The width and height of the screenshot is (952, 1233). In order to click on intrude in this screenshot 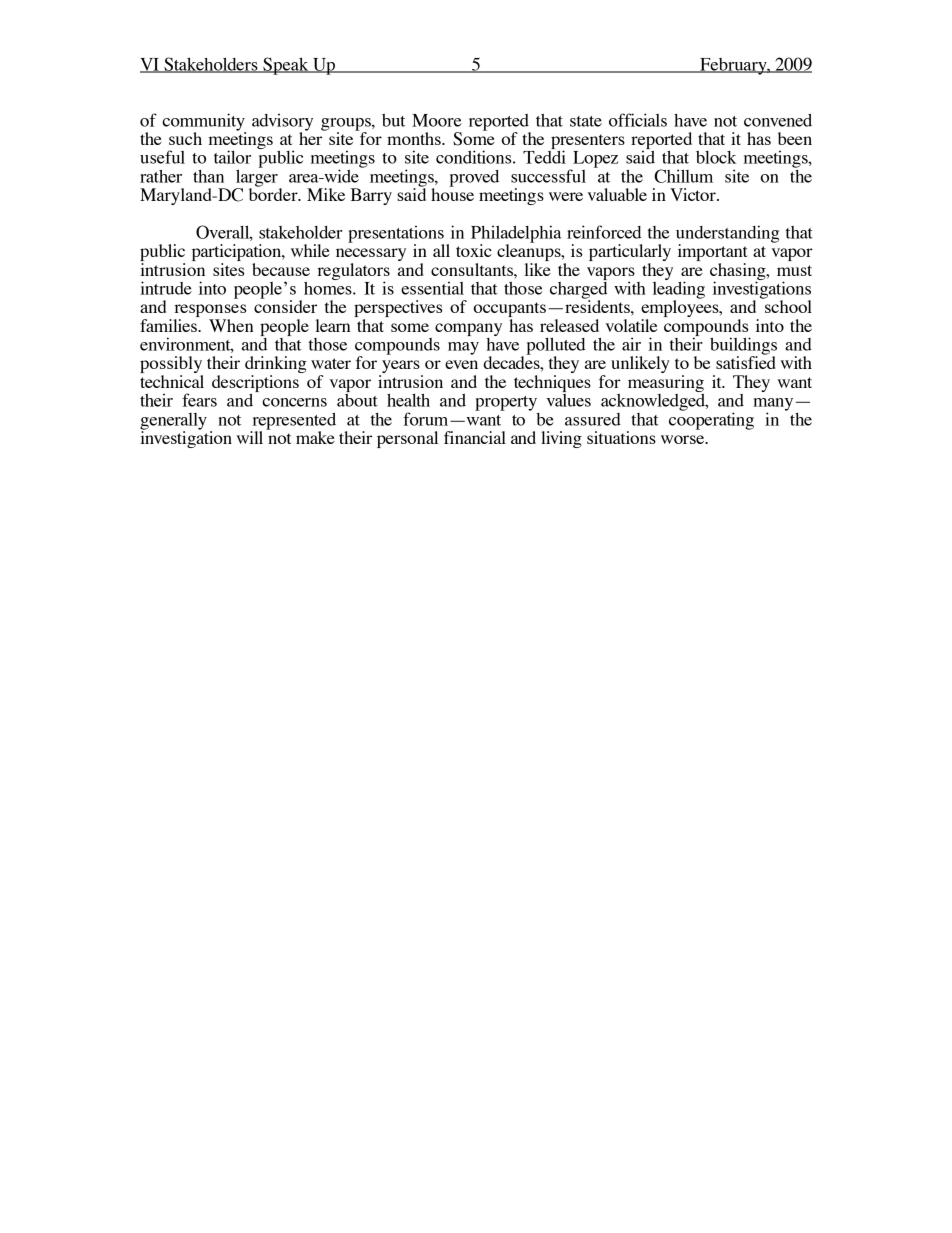, I will do `click(166, 288)`.
